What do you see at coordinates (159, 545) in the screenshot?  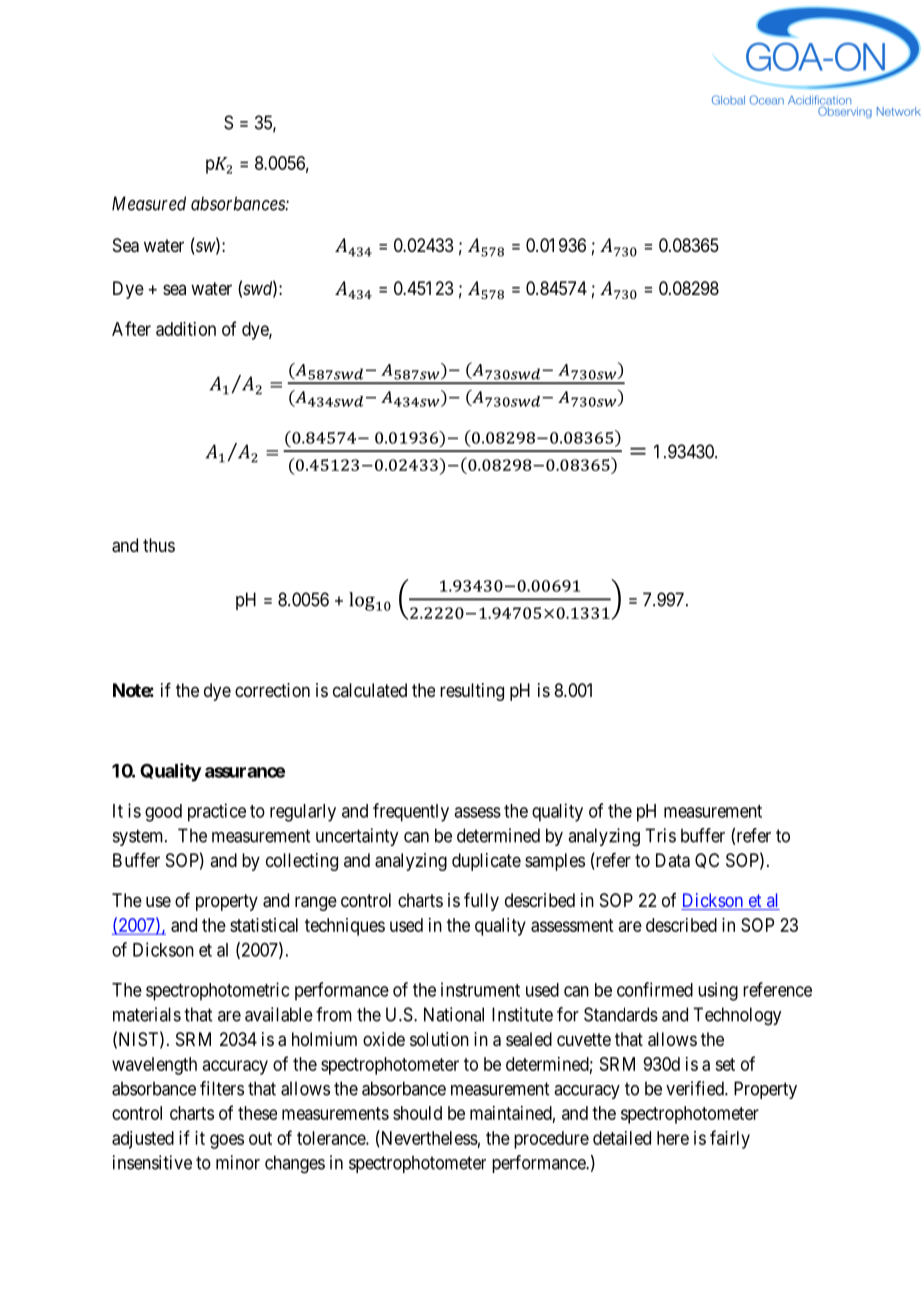 I see `thus` at bounding box center [159, 545].
